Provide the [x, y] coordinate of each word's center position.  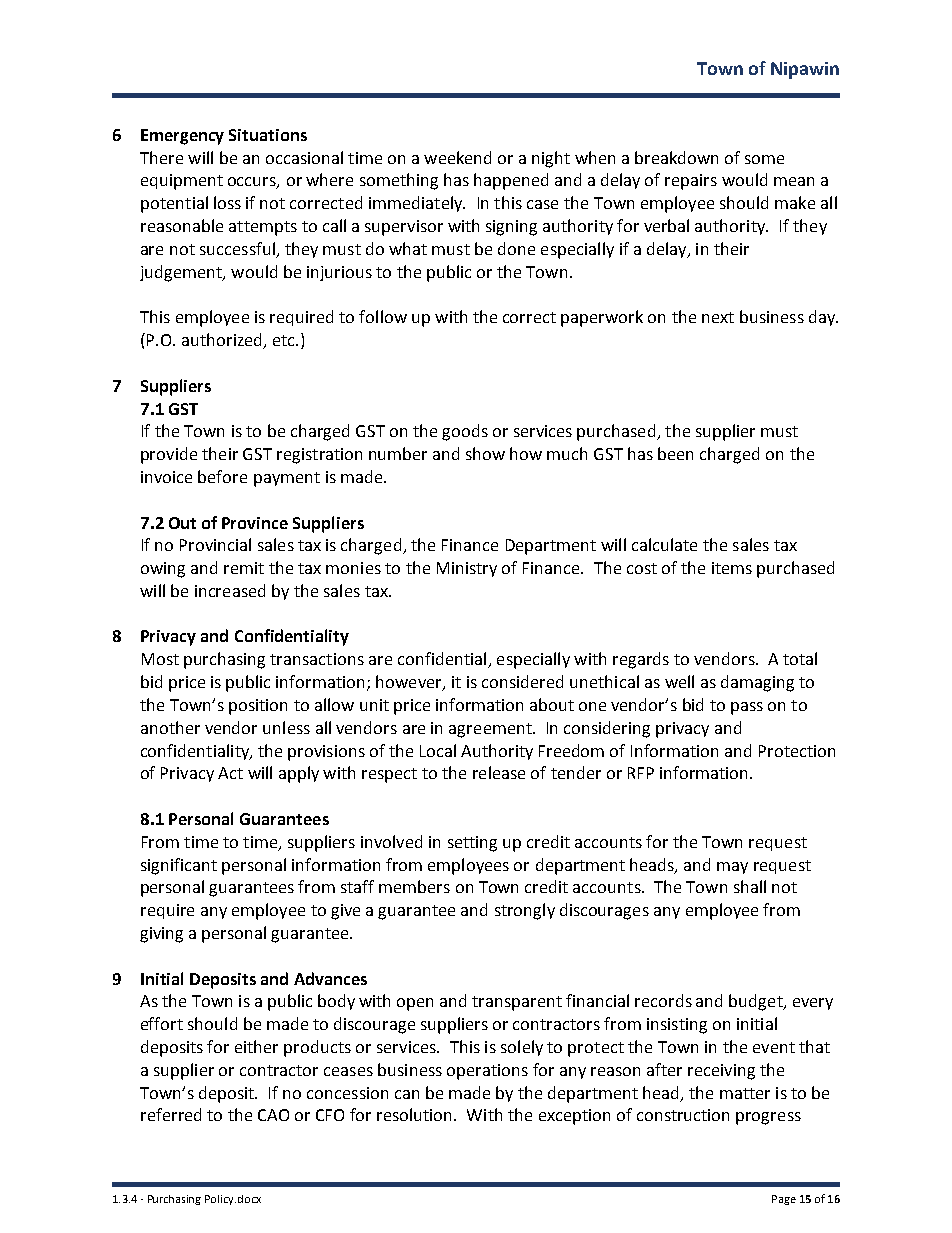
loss [227, 202]
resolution [416, 1114]
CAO [273, 1115]
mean [794, 181]
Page [784, 1200]
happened [511, 181]
